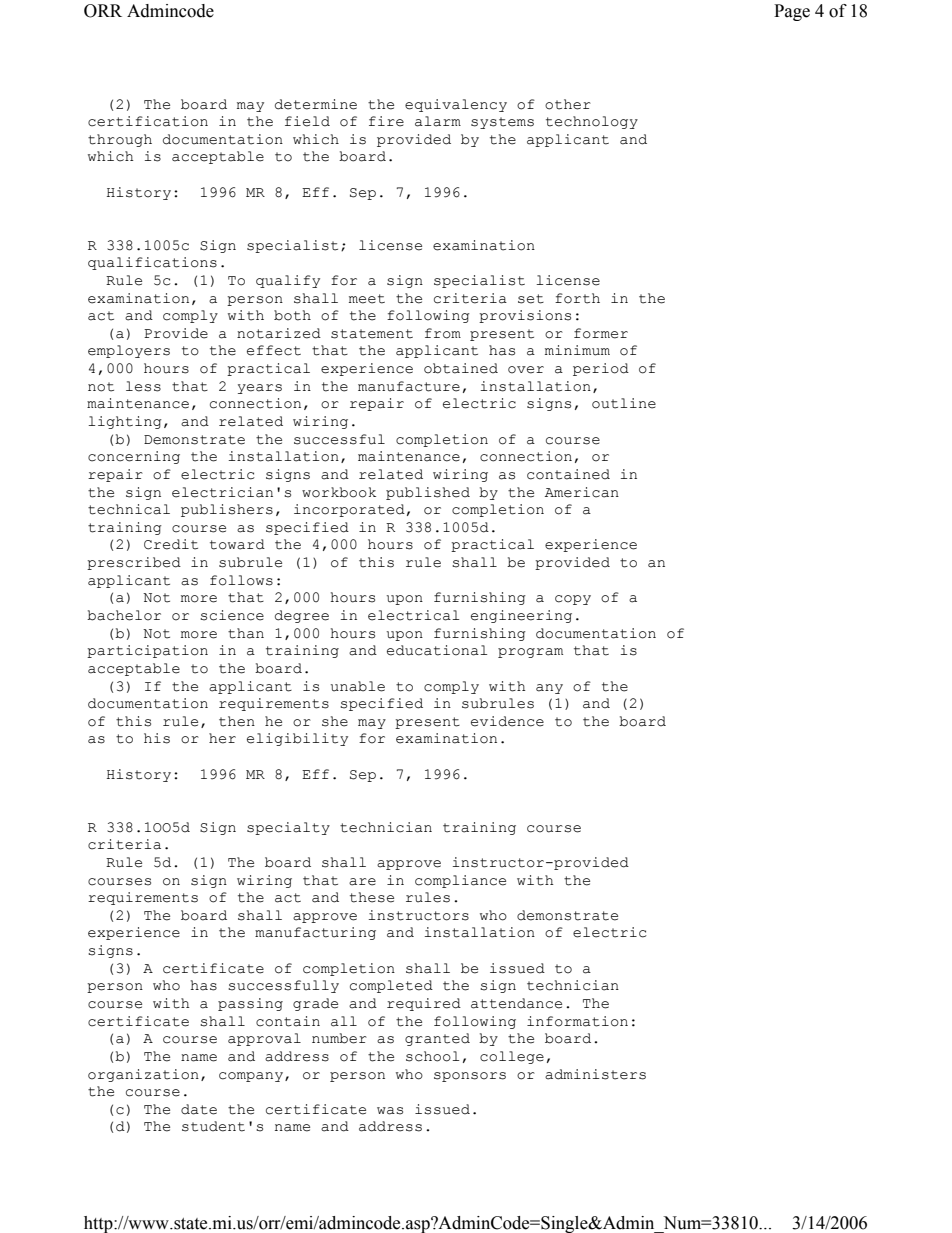 The height and width of the screenshot is (1233, 952). What do you see at coordinates (148, 121) in the screenshot?
I see `certification` at bounding box center [148, 121].
